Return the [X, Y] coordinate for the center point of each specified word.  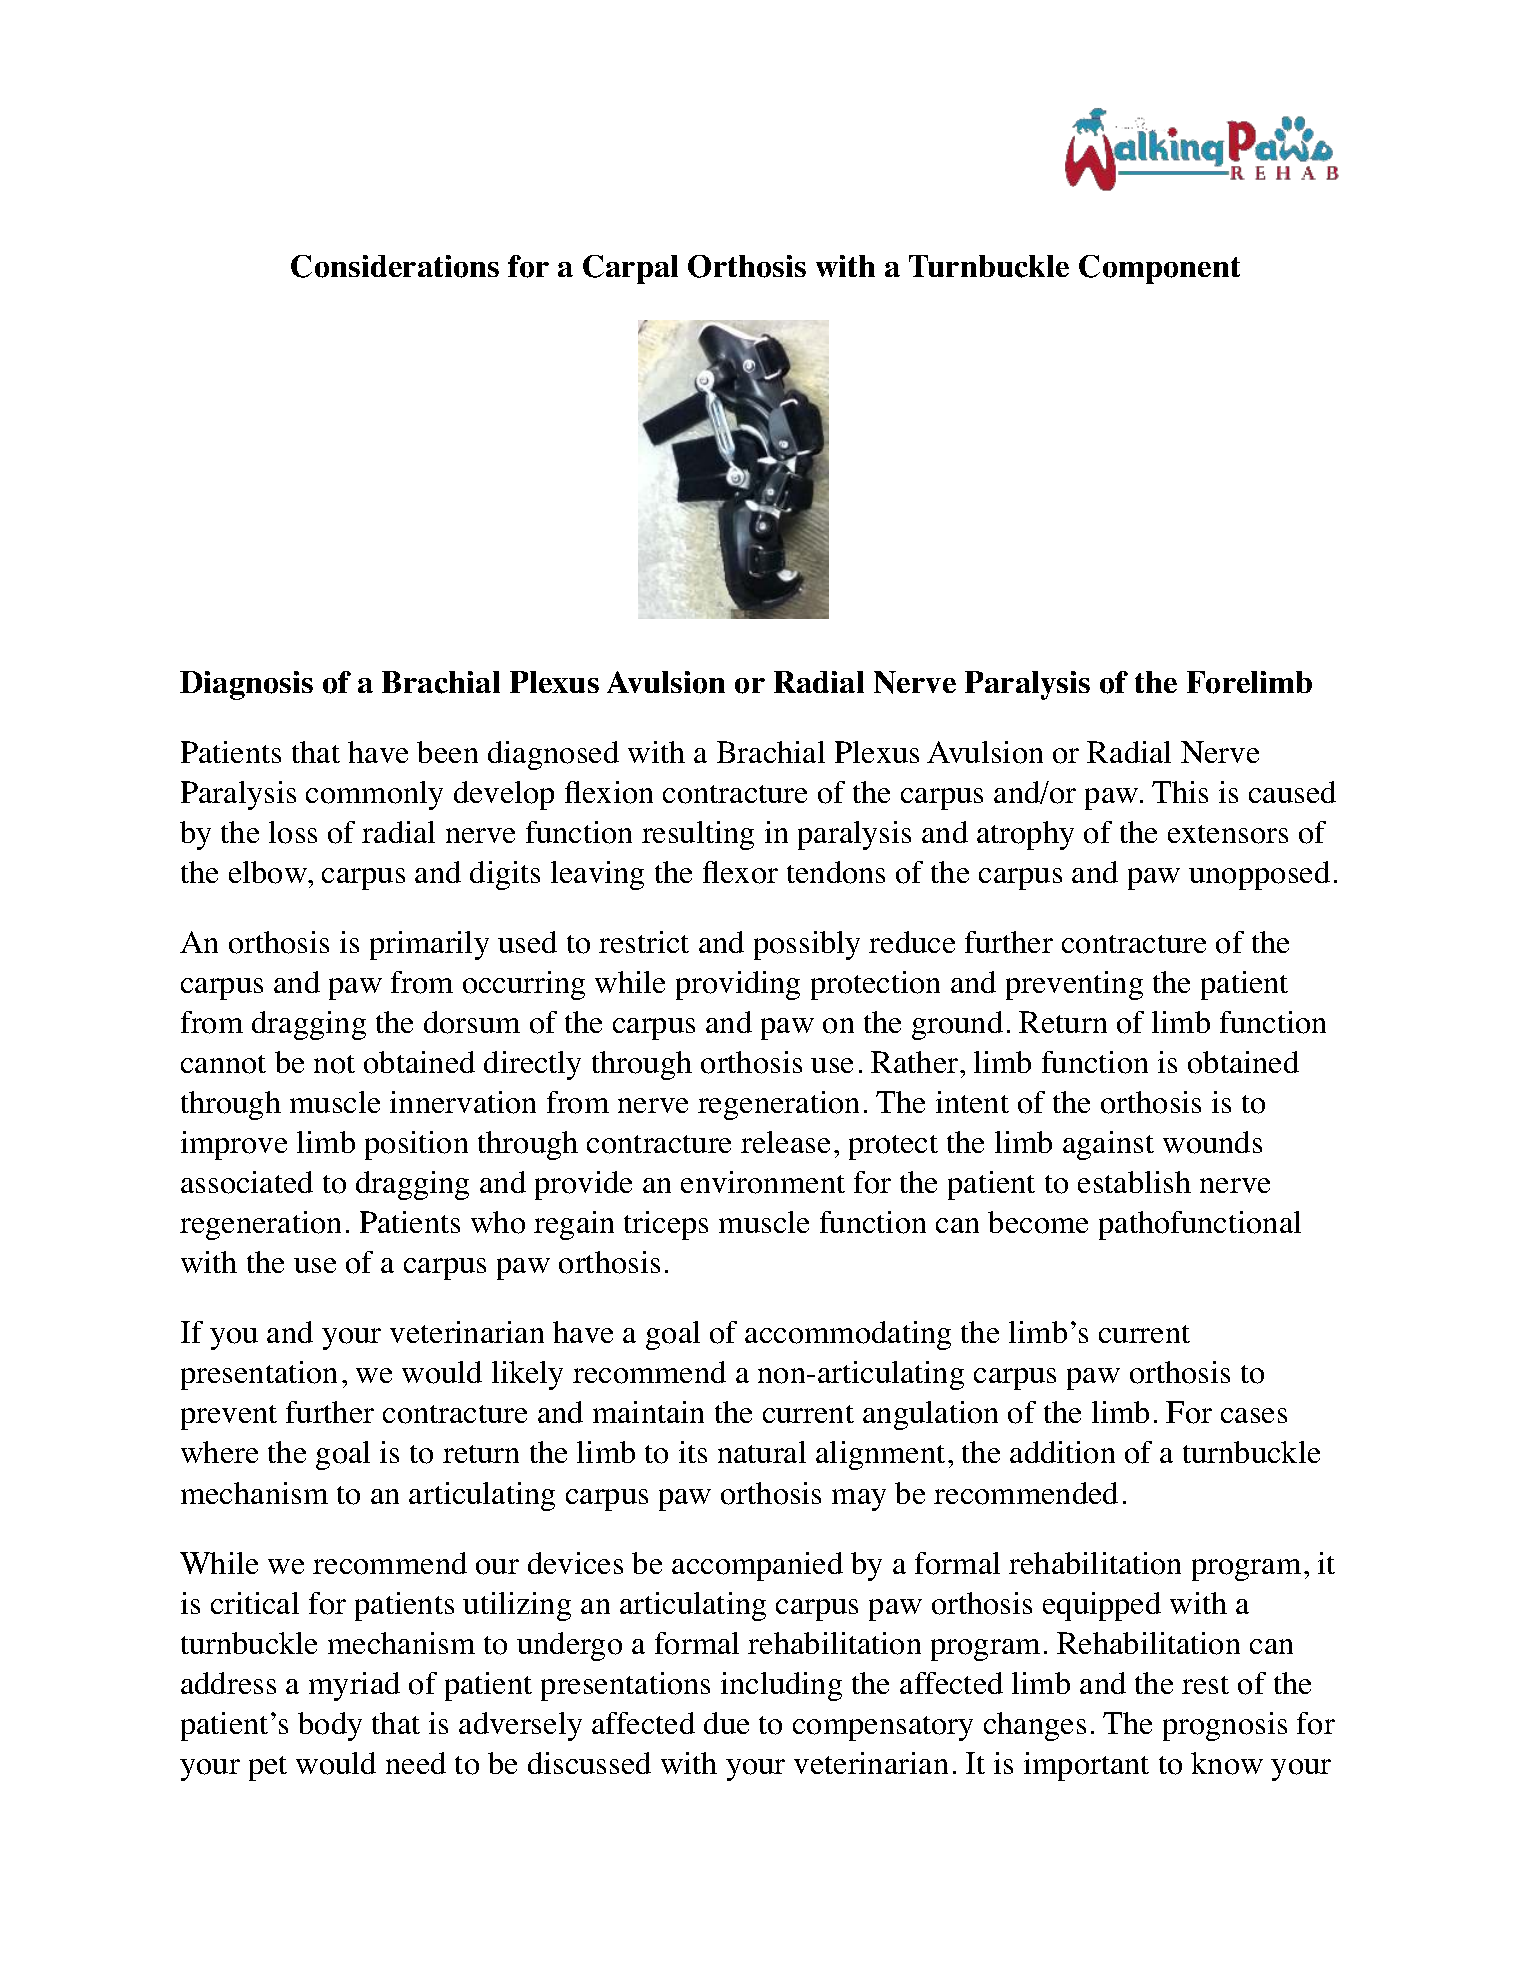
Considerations [395, 266]
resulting [698, 835]
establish [1134, 1182]
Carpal [630, 269]
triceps [666, 1225]
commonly [374, 795]
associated [247, 1182]
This [1180, 792]
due [726, 1723]
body [330, 1726]
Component [1159, 269]
